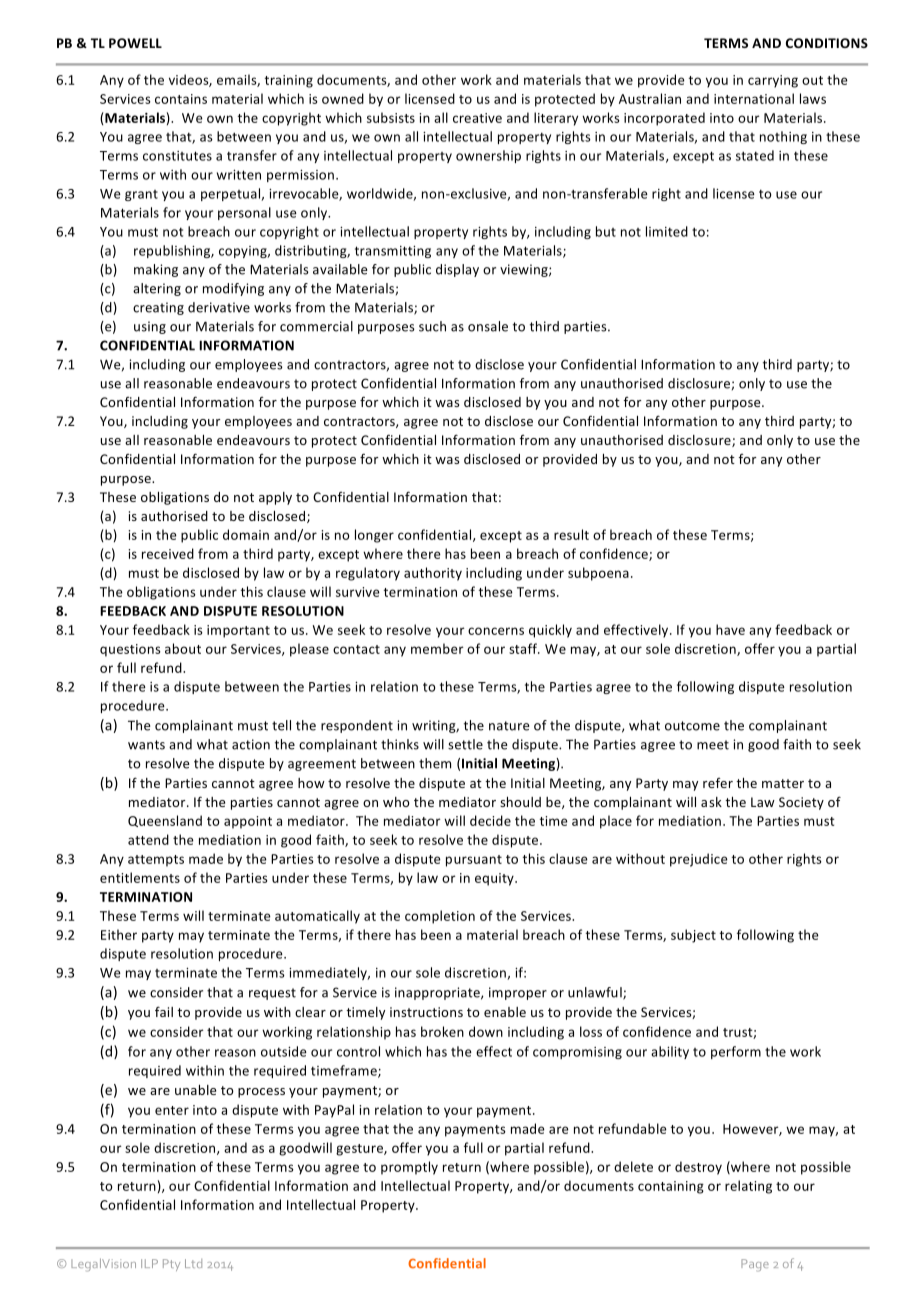 The width and height of the document is (924, 1308). I want to click on subject, so click(693, 936).
